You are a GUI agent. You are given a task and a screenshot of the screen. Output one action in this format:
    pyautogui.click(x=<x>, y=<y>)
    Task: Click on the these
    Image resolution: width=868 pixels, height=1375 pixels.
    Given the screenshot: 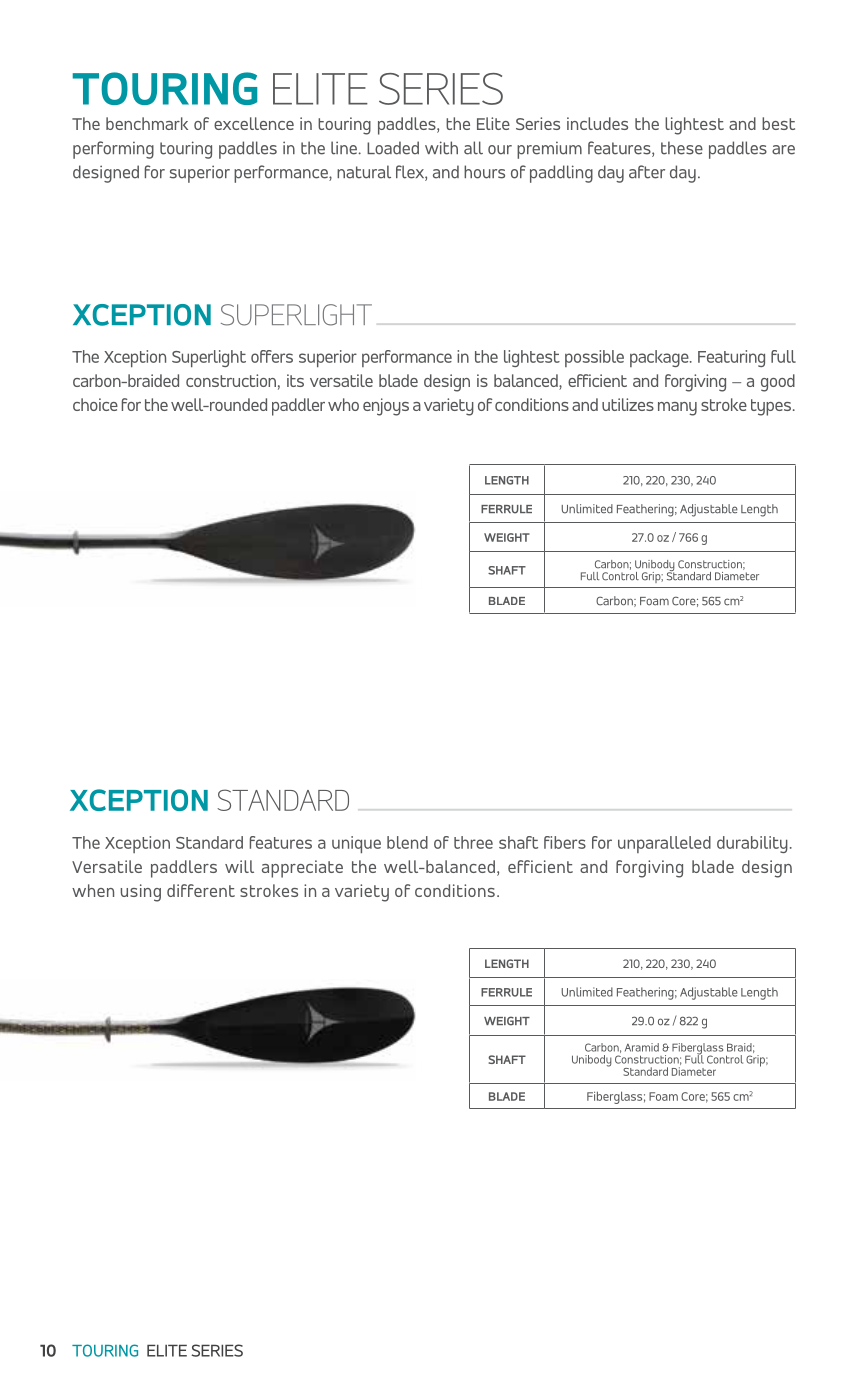 What is the action you would take?
    pyautogui.click(x=682, y=148)
